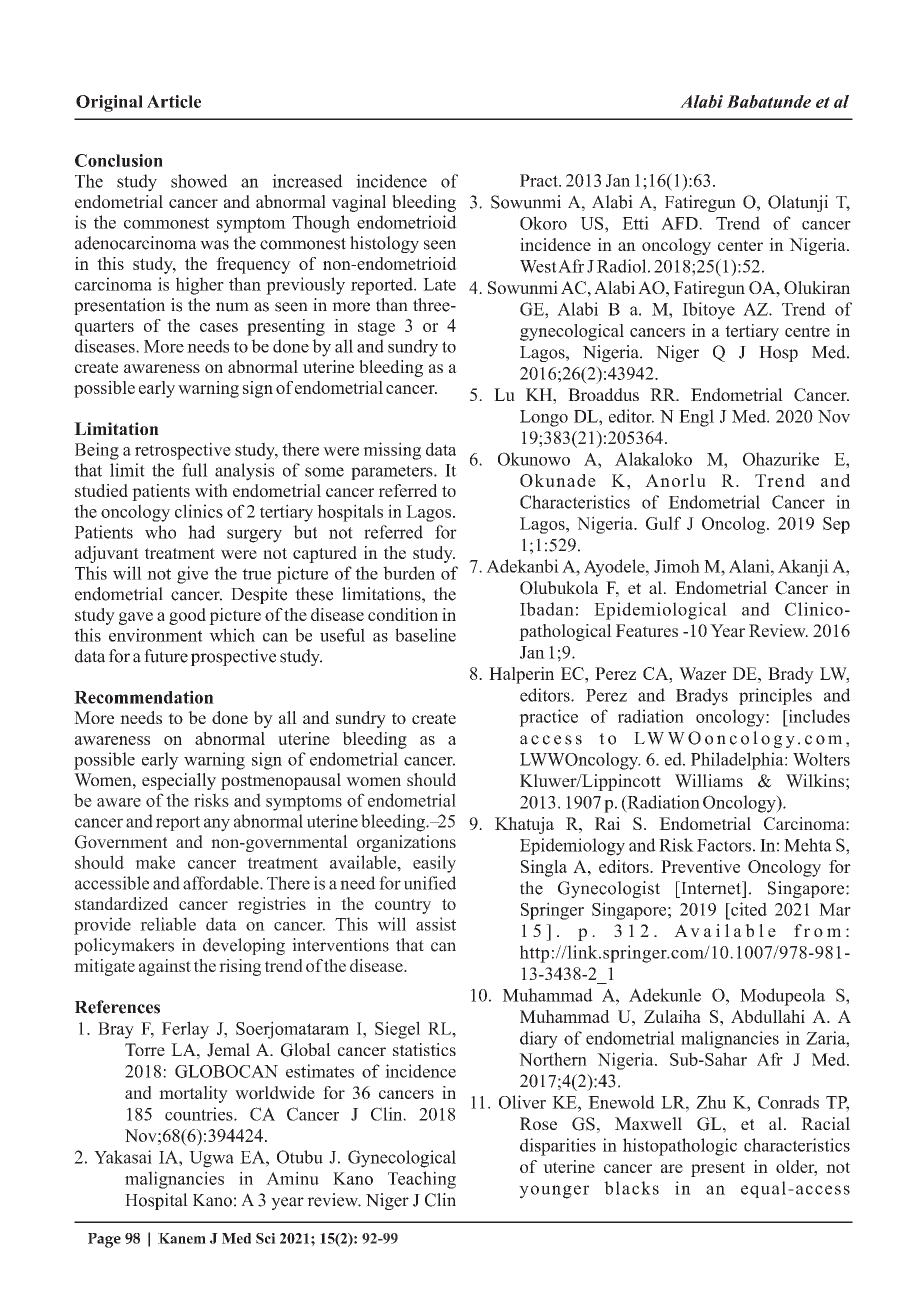 Image resolution: width=924 pixels, height=1308 pixels. Describe the element at coordinates (166, 656) in the screenshot. I see `future` at that location.
